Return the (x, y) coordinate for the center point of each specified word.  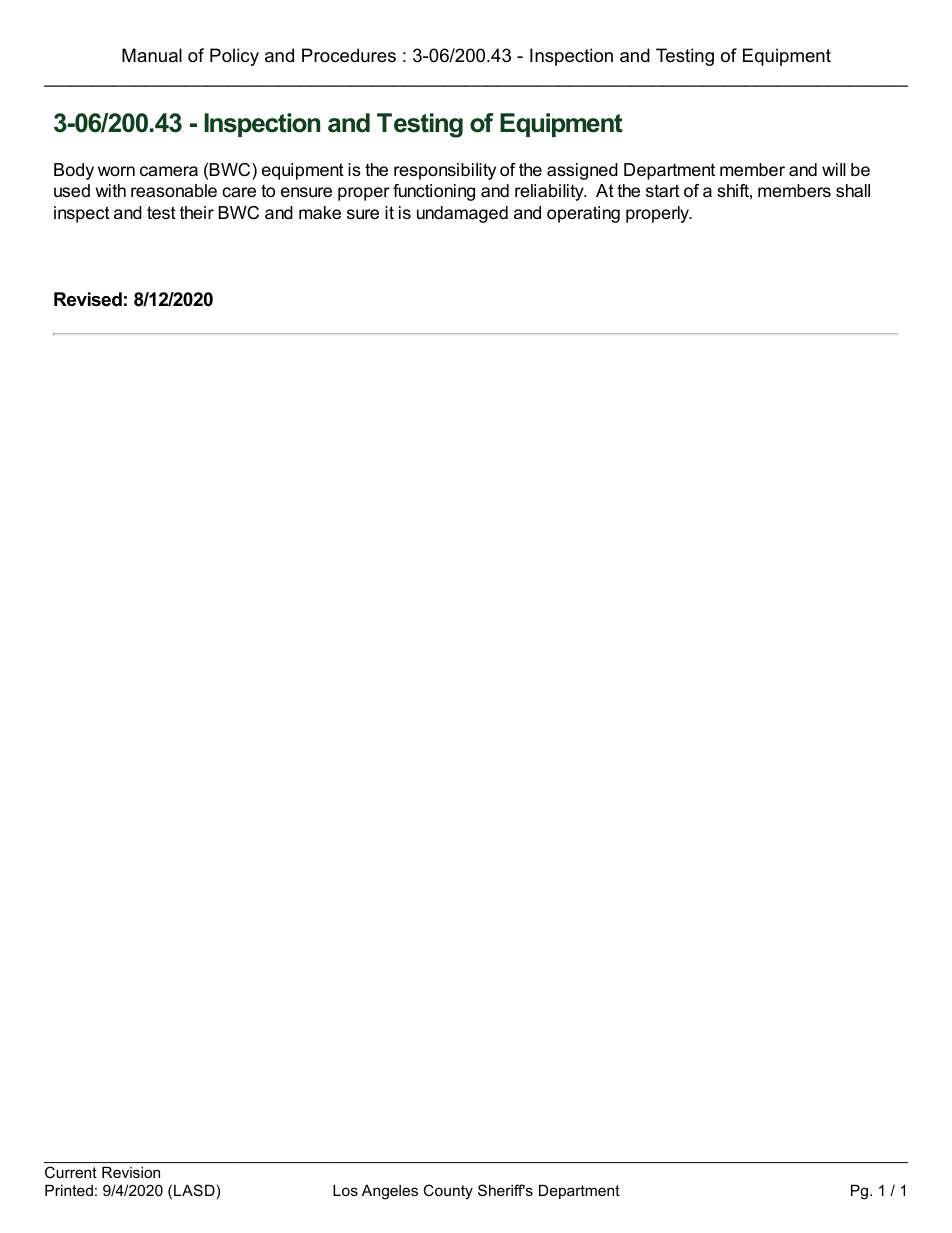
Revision (131, 1172)
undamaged (462, 214)
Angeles (390, 1192)
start (663, 190)
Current (71, 1172)
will (834, 169)
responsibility (445, 171)
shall (853, 190)
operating (583, 214)
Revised (88, 299)
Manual (152, 55)
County (448, 1192)
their (197, 212)
